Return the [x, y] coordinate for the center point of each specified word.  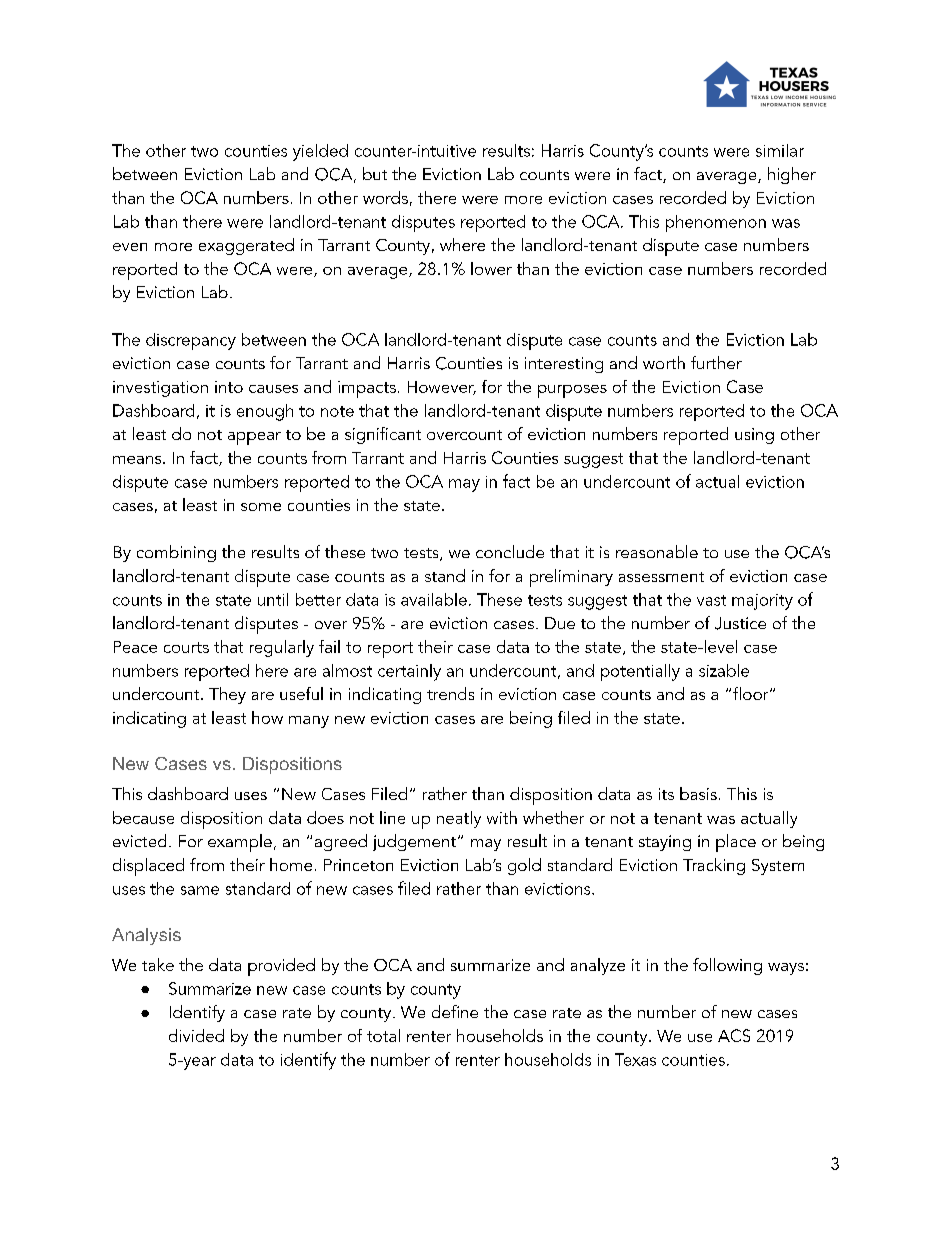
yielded [320, 152]
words [385, 197]
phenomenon [716, 223]
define [455, 1011]
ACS [734, 1035]
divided [196, 1035]
